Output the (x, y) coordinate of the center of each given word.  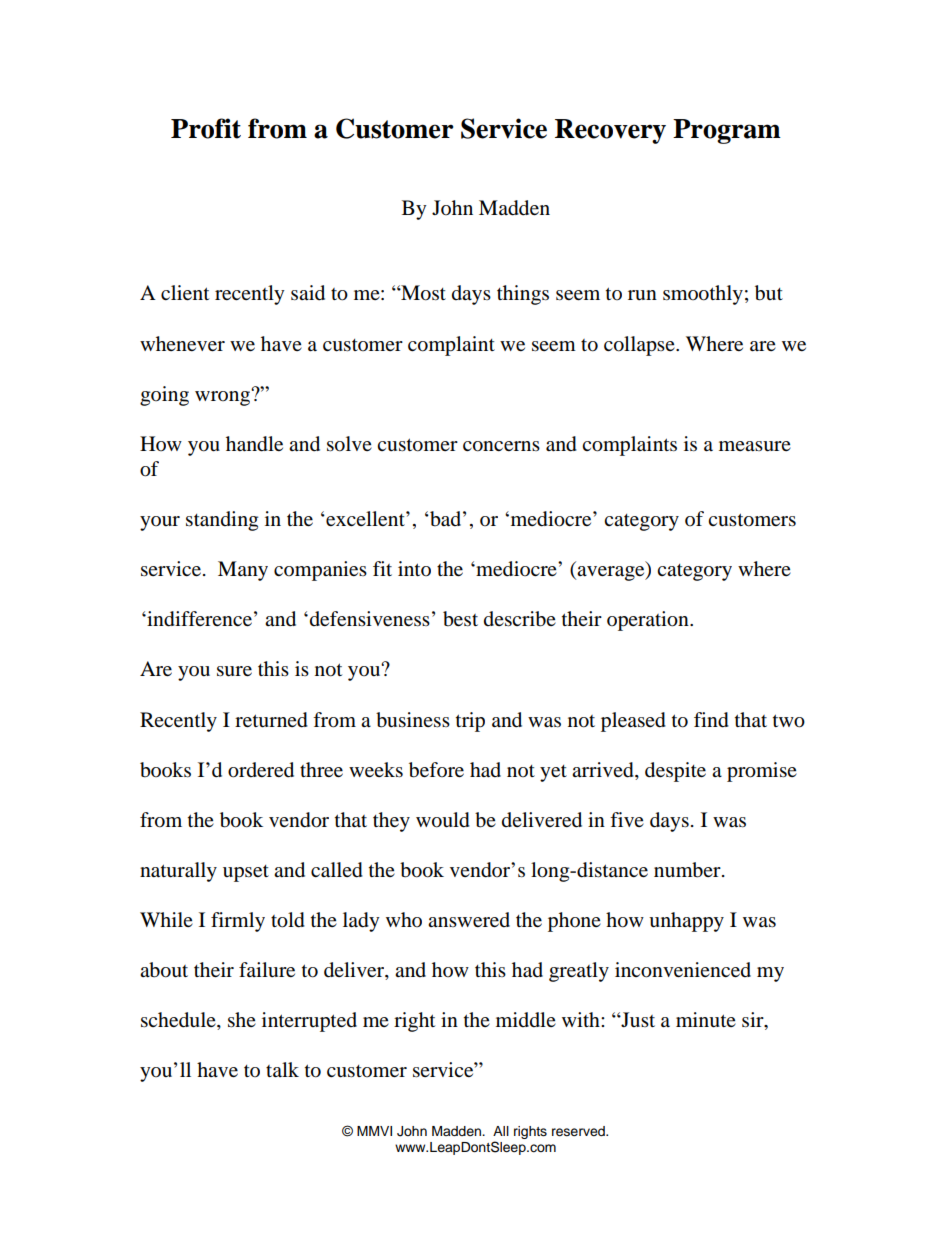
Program (727, 131)
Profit (206, 128)
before (436, 770)
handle (254, 444)
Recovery (610, 131)
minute (706, 1020)
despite (675, 772)
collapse (640, 346)
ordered (261, 770)
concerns (501, 446)
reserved (579, 1131)
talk (282, 1069)
